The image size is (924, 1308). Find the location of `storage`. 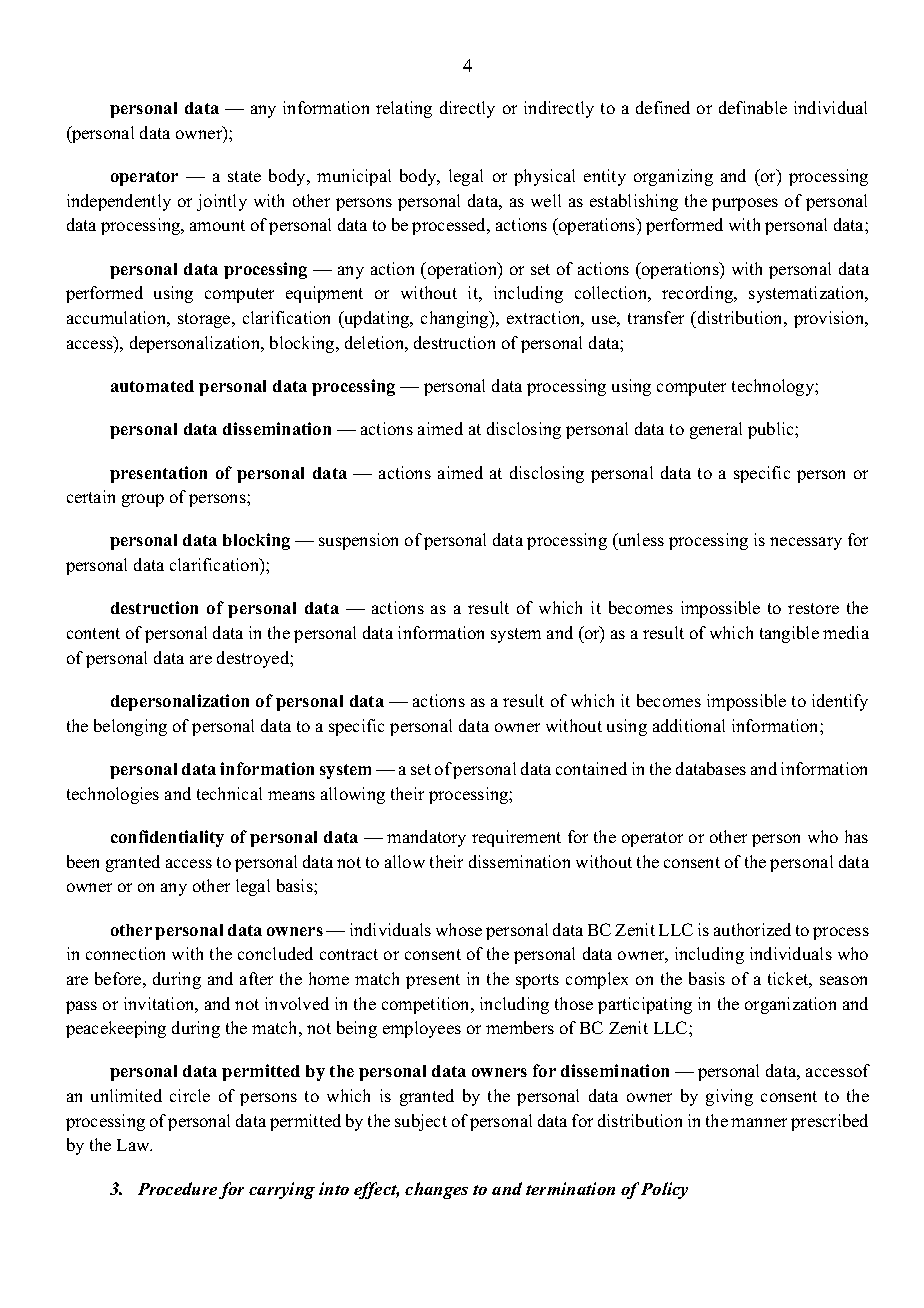

storage is located at coordinates (205, 320).
